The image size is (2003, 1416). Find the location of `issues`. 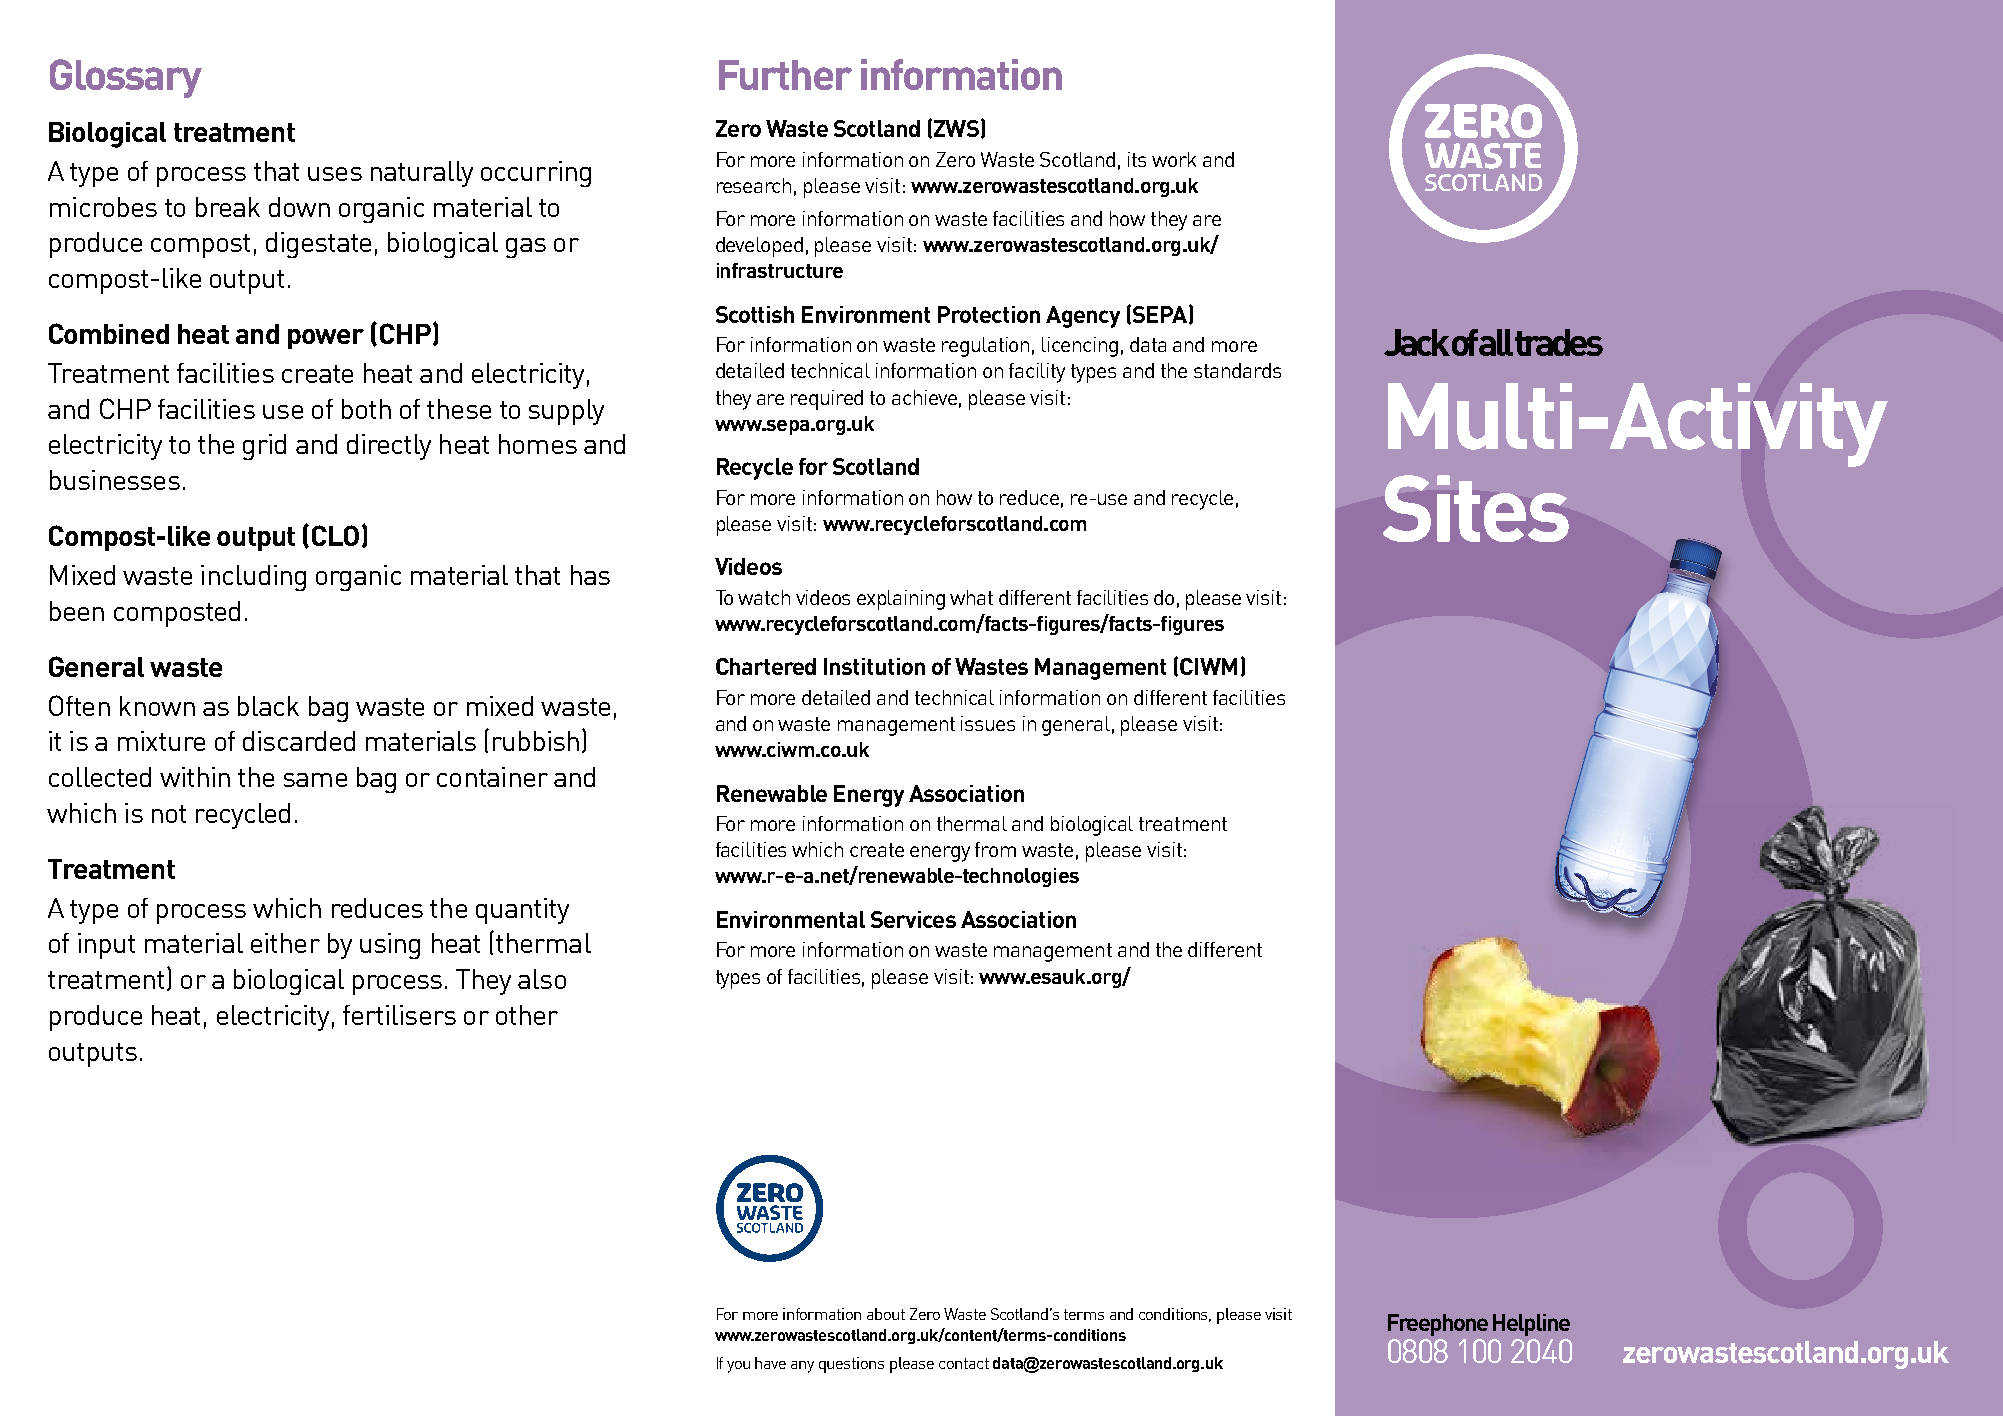

issues is located at coordinates (988, 723).
